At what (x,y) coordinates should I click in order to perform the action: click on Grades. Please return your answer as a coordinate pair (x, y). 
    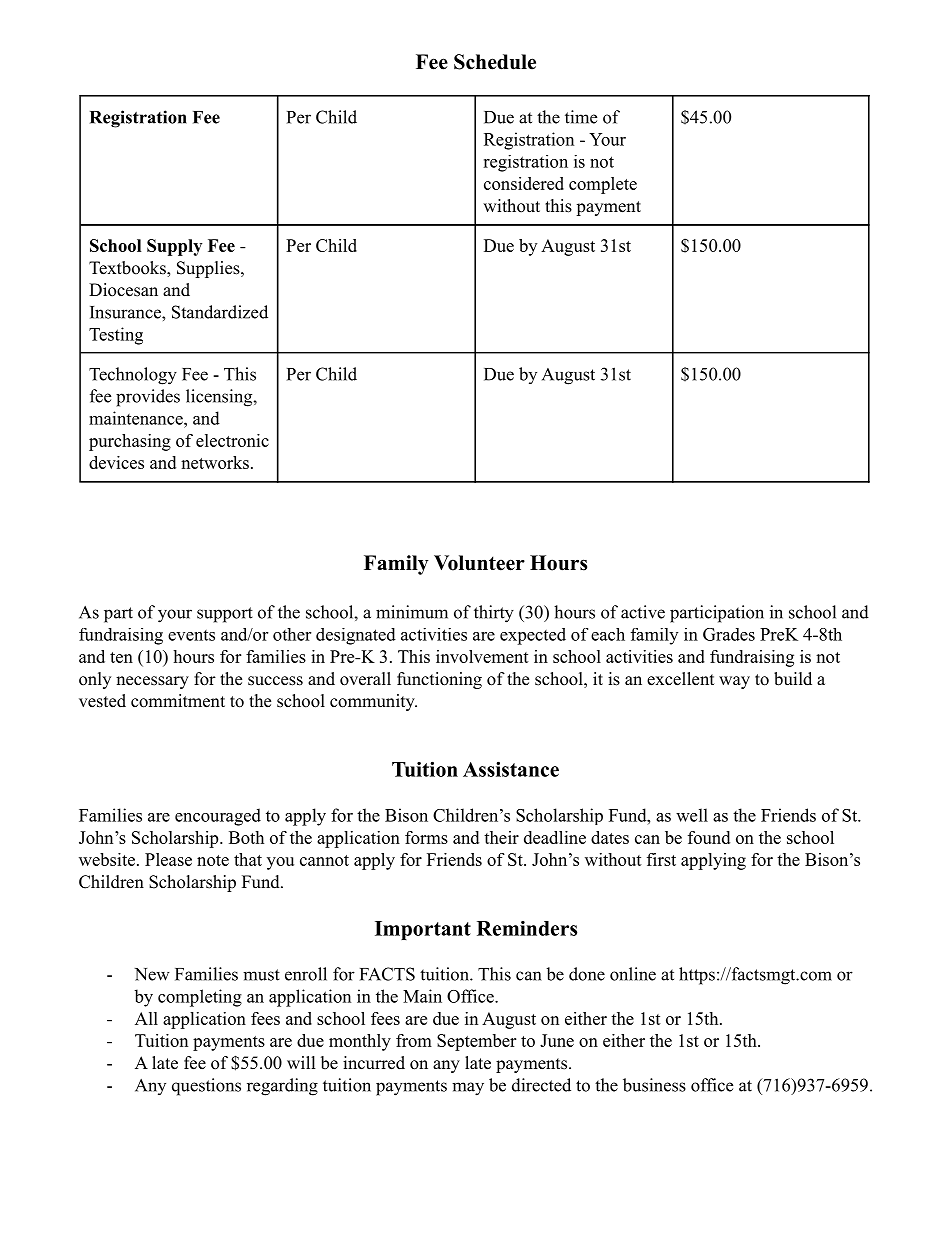
    Looking at the image, I should click on (729, 634).
